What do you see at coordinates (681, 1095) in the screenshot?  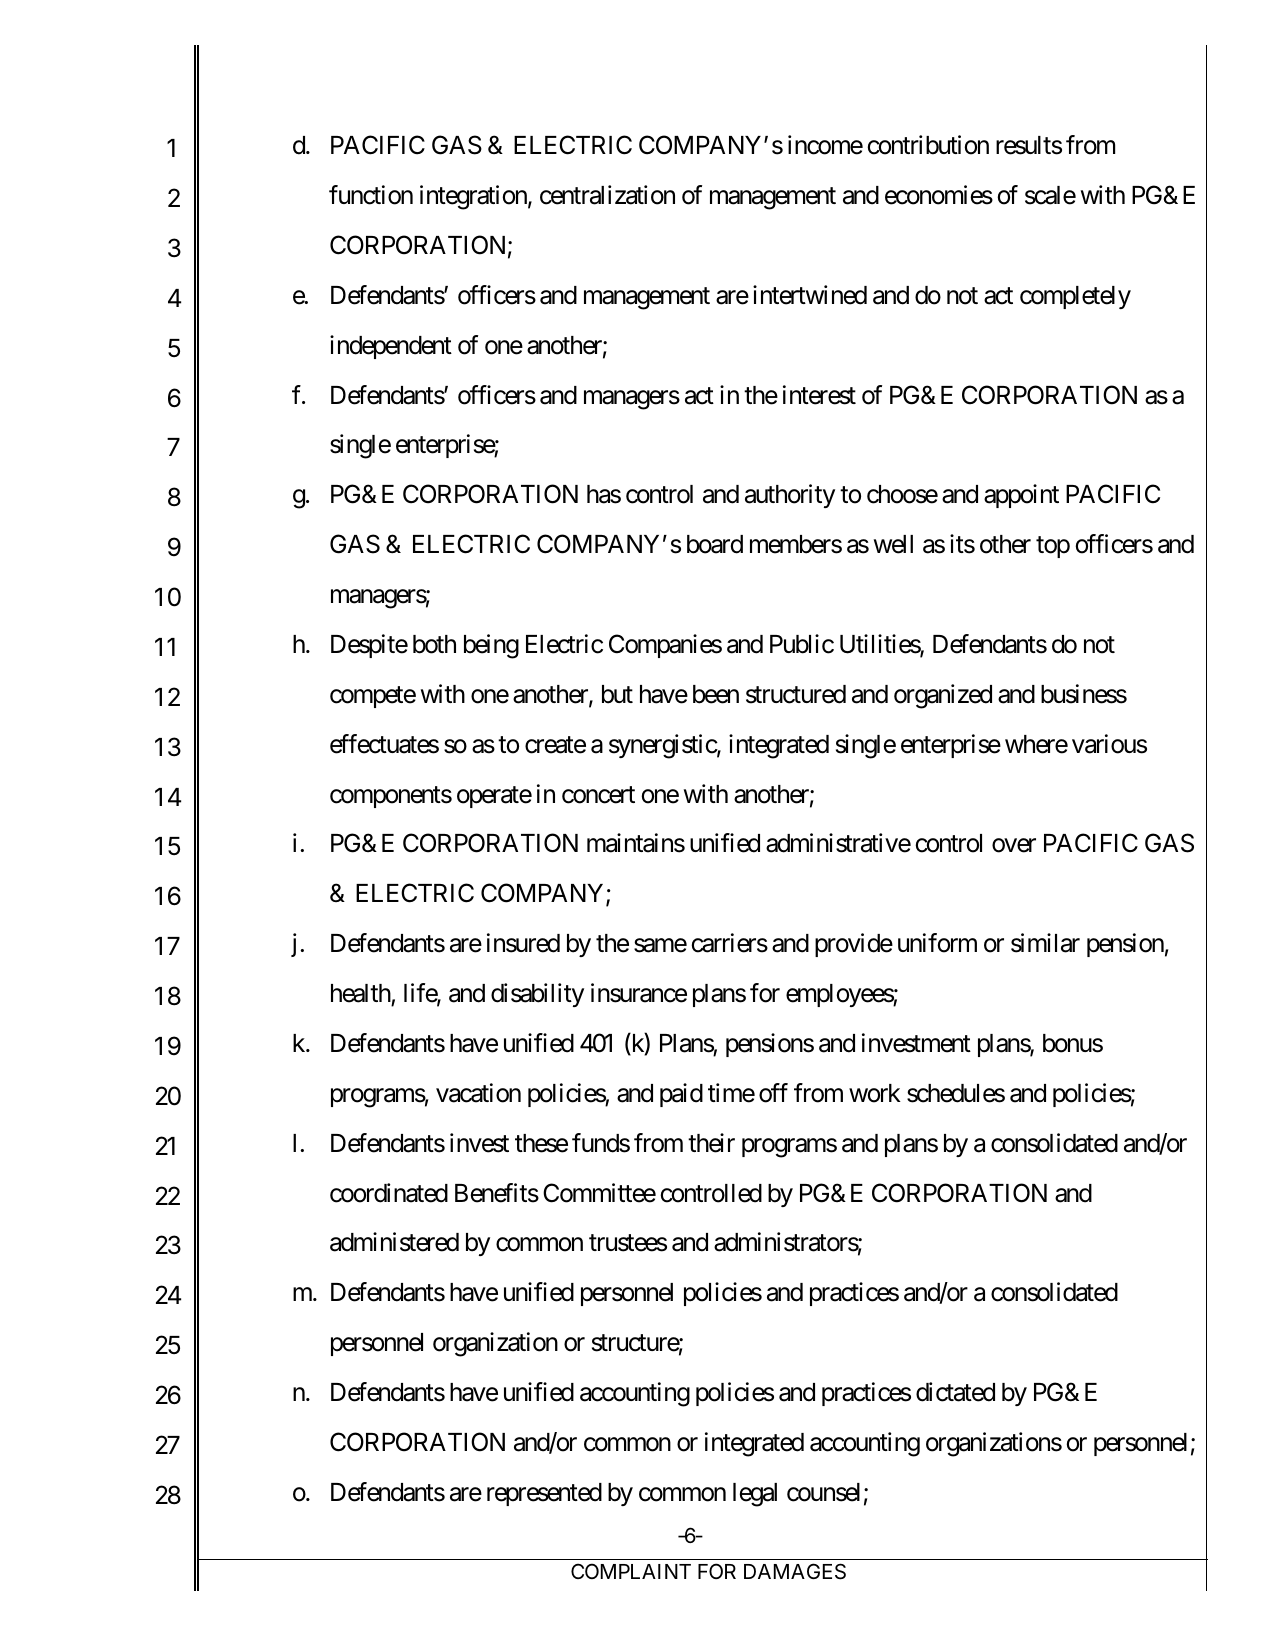 I see `paid` at bounding box center [681, 1095].
